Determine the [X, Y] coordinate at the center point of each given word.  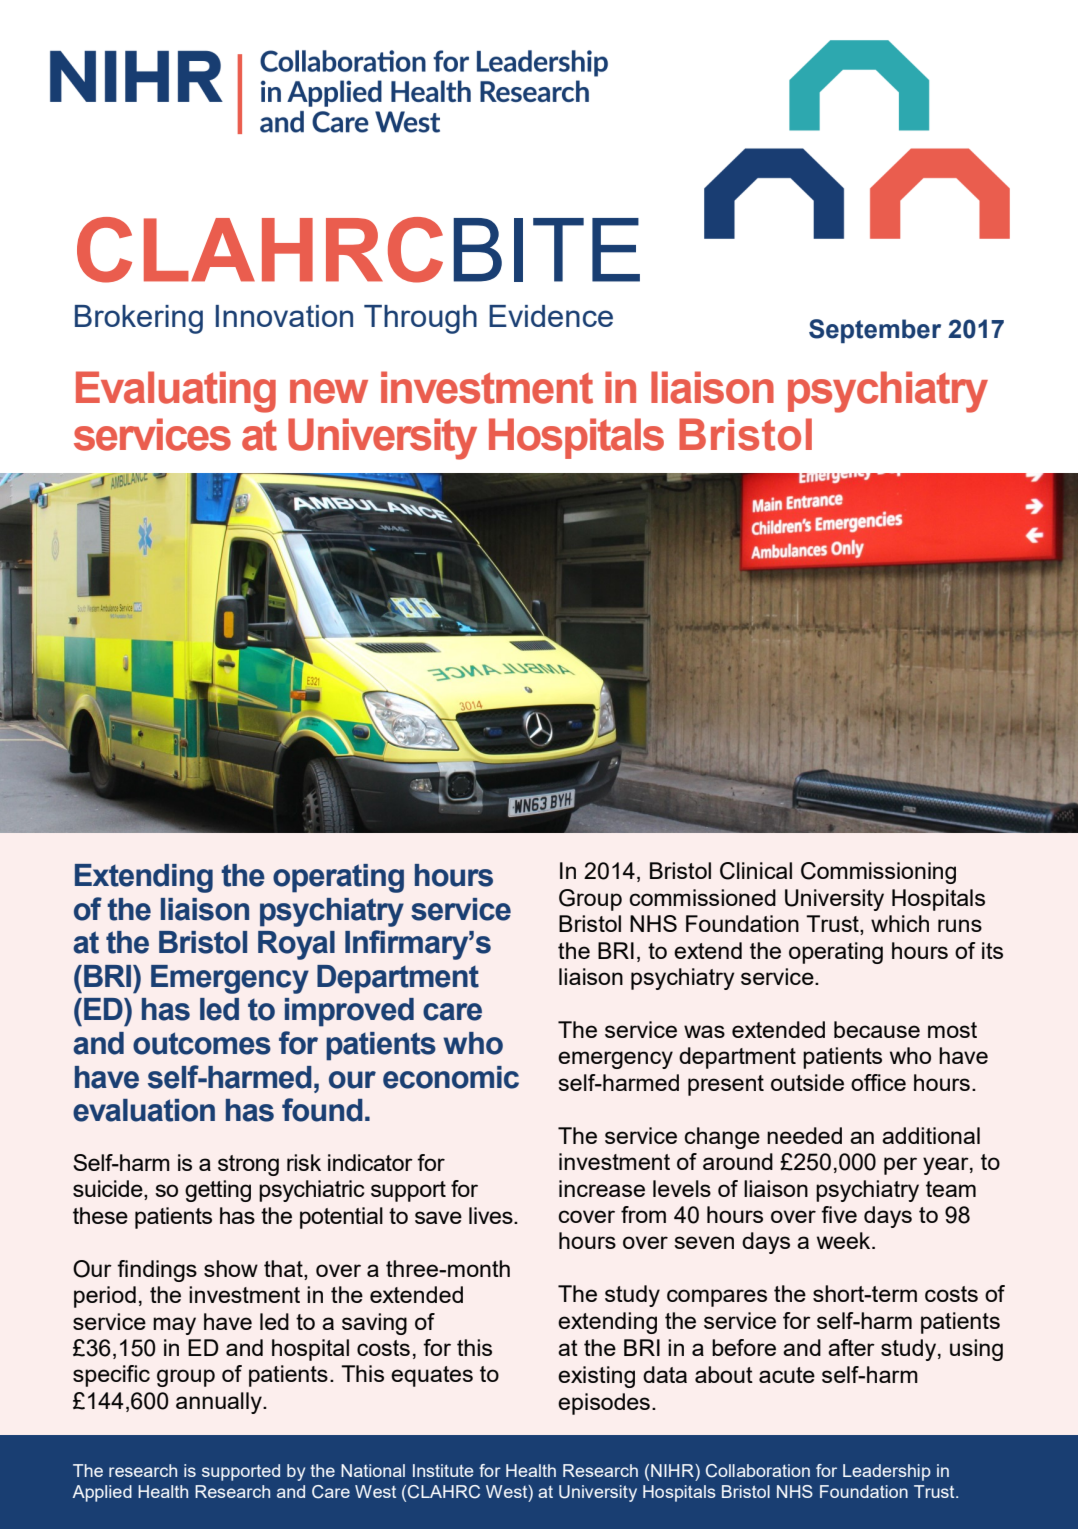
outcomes [202, 1043]
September [875, 331]
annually [220, 1403]
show [231, 1268]
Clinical [756, 871]
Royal [296, 945]
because [877, 1029]
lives [492, 1215]
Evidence [551, 316]
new [329, 391]
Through [420, 319]
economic [451, 1077]
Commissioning [878, 873]
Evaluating [176, 392]
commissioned [702, 897]
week [845, 1240]
